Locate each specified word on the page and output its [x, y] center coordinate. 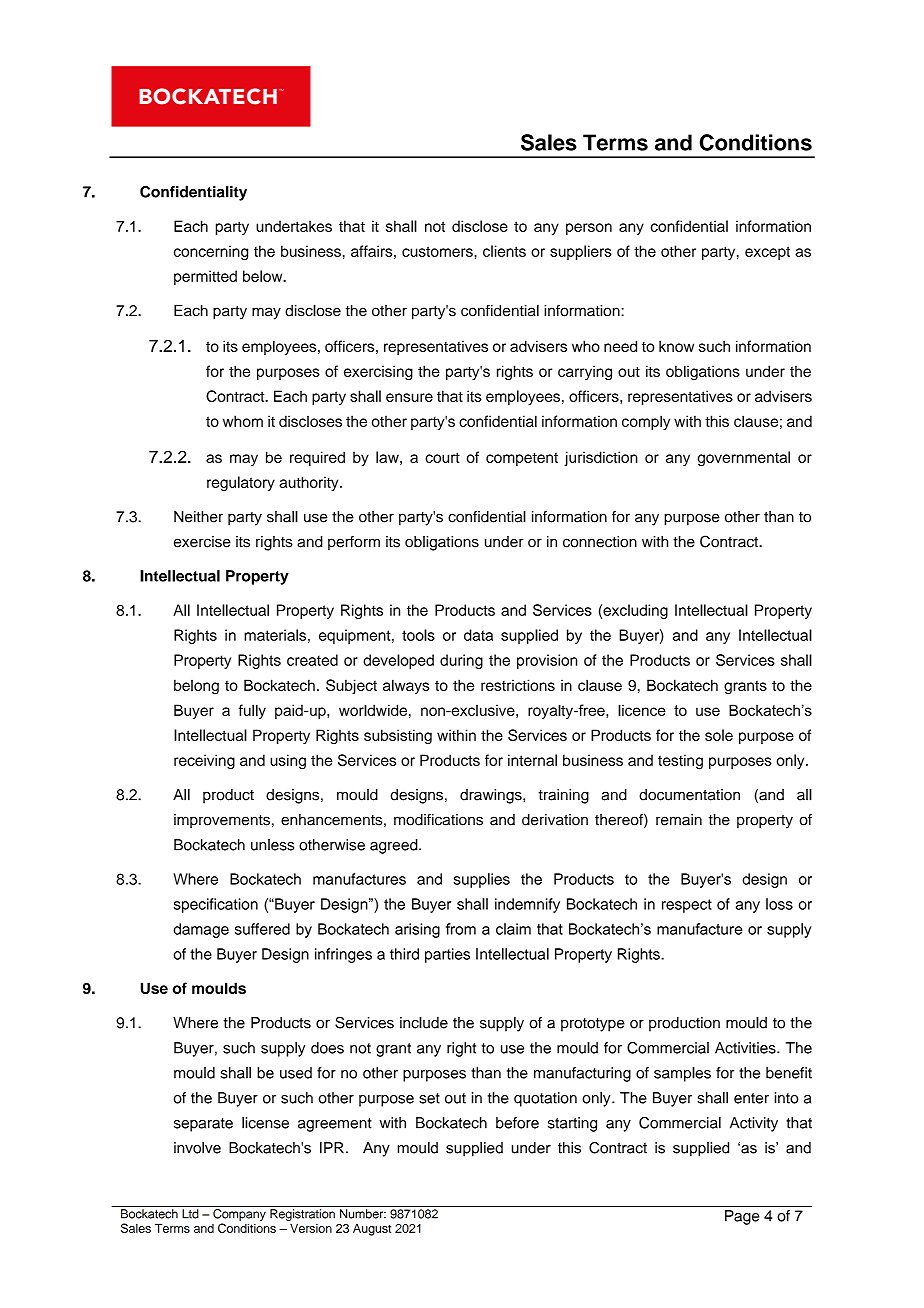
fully [252, 711]
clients [504, 251]
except [767, 253]
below [264, 276]
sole [719, 735]
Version [311, 1228]
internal [532, 760]
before [517, 1123]
